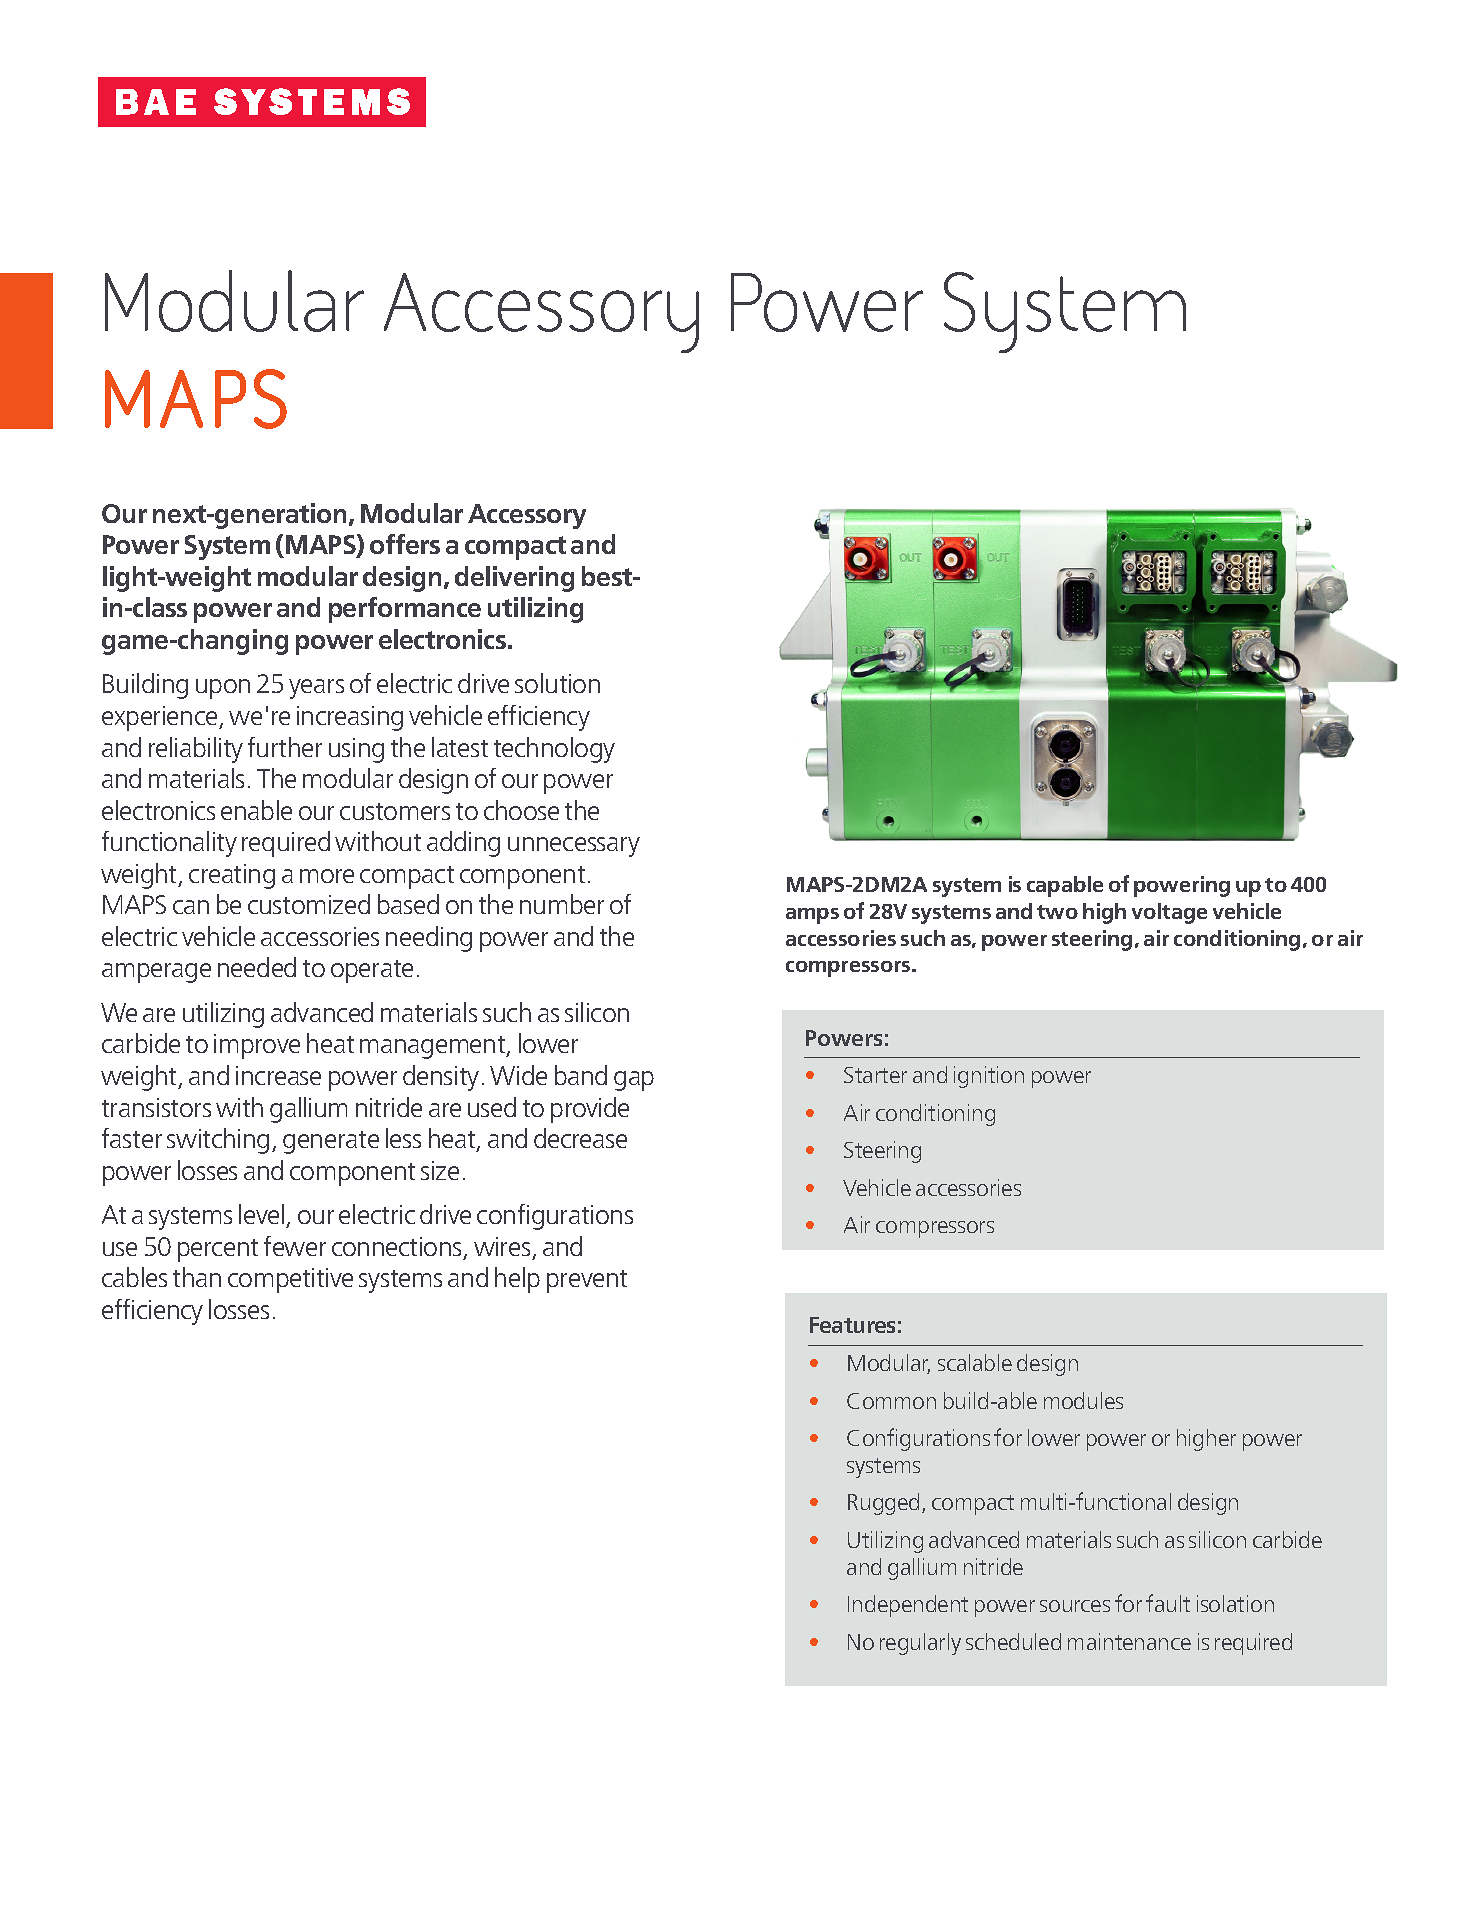 Image resolution: width=1484 pixels, height=1920 pixels. What do you see at coordinates (232, 876) in the screenshot?
I see `creating` at bounding box center [232, 876].
